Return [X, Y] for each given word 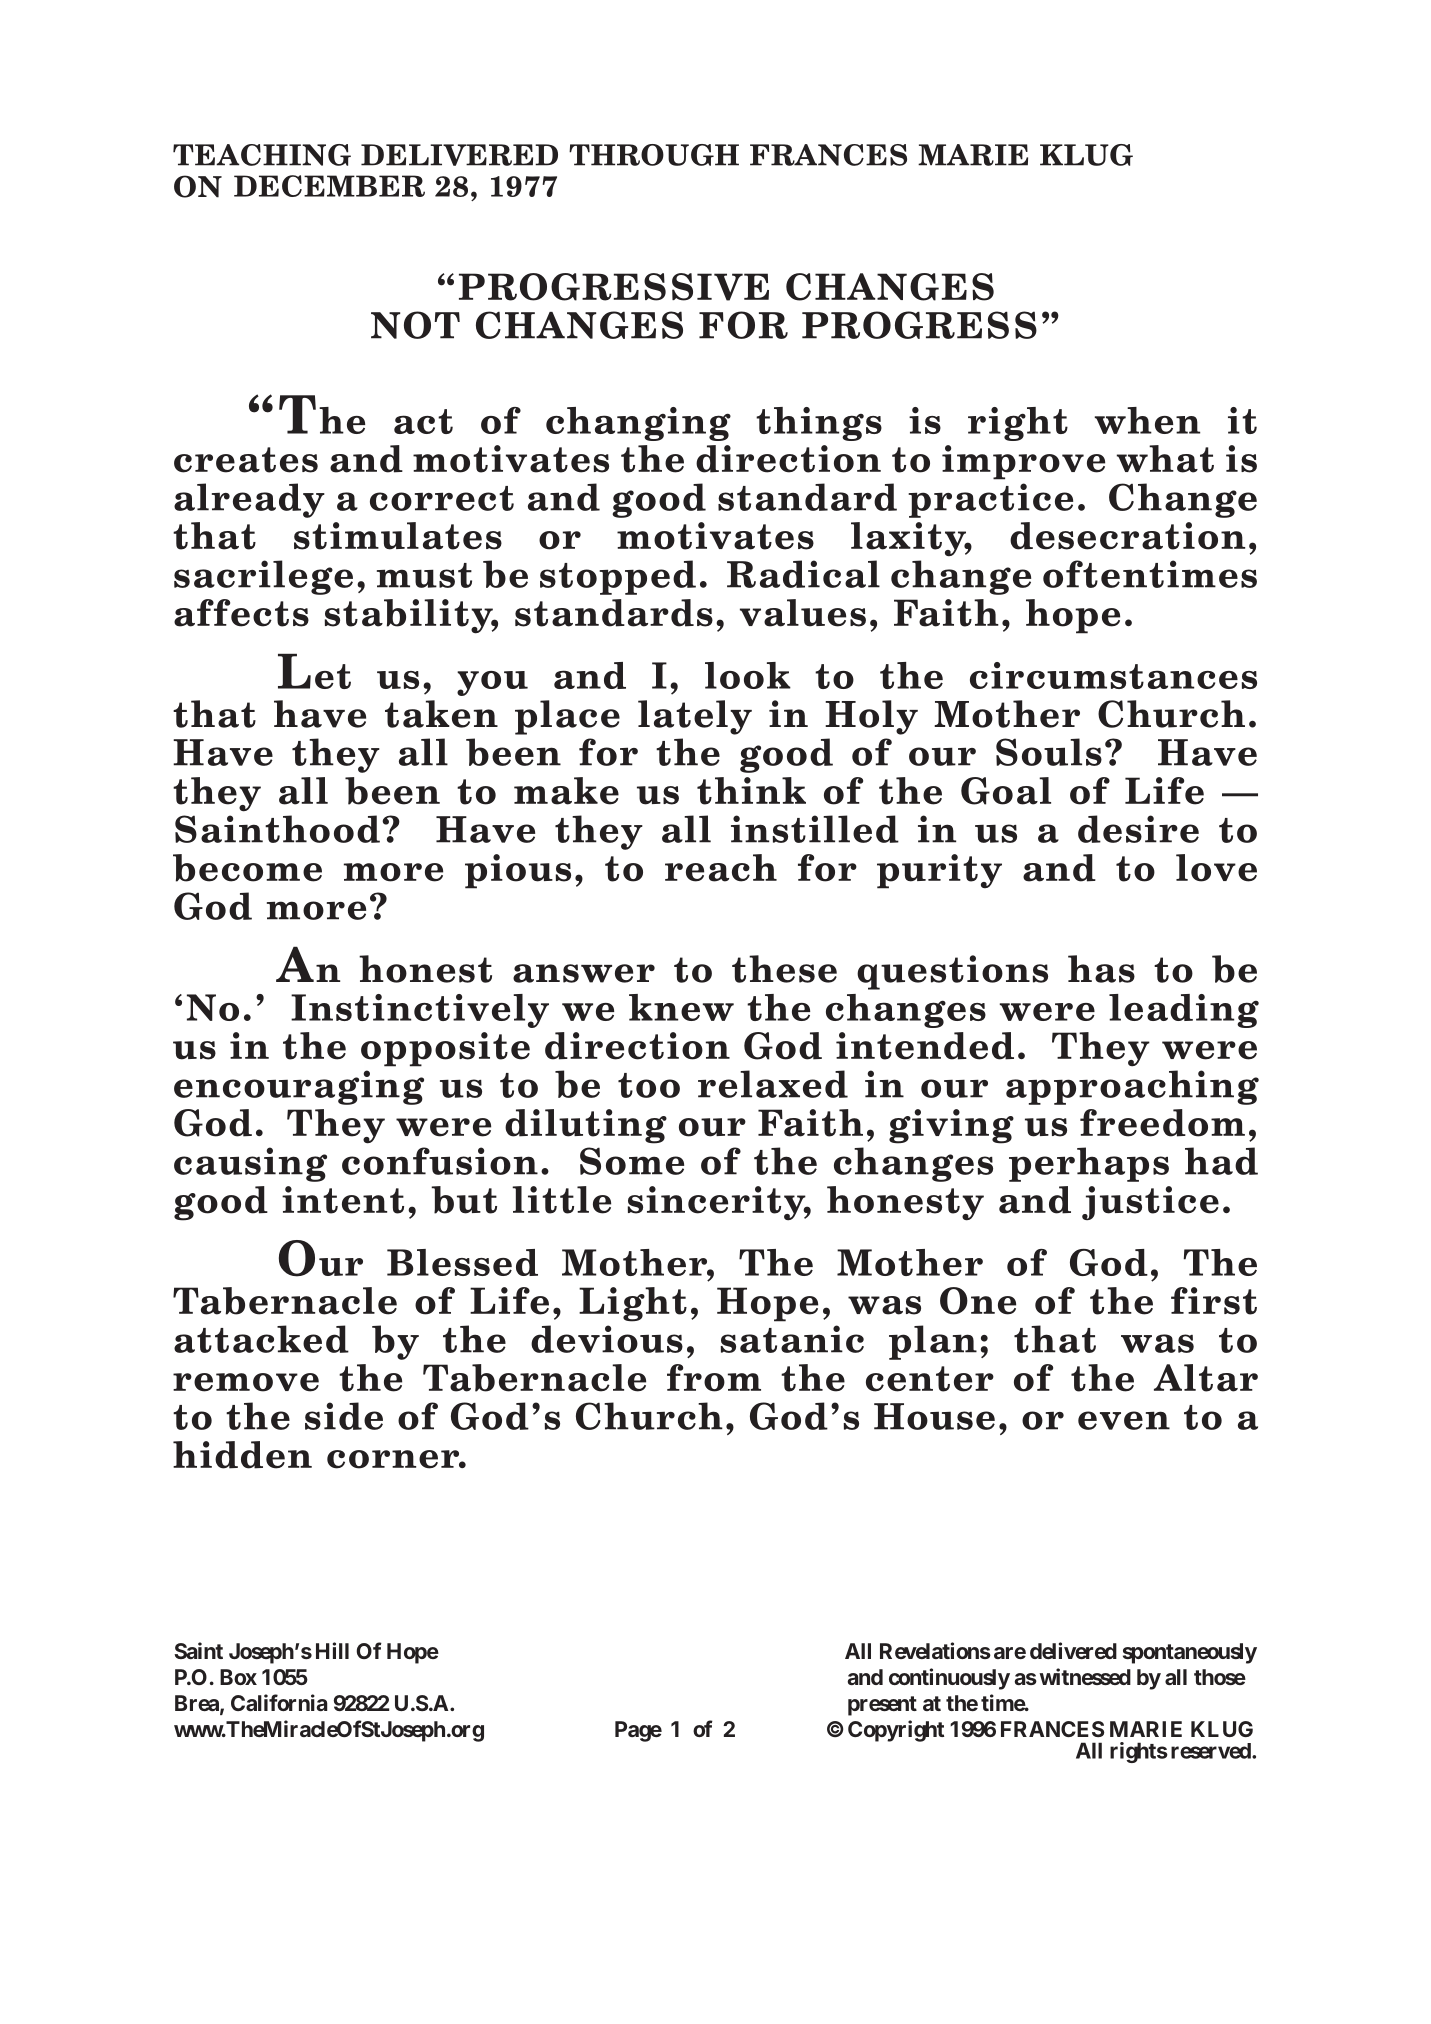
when [1147, 420]
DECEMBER [329, 186]
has [1101, 969]
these [784, 969]
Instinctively [420, 1011]
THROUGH [654, 155]
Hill [332, 1650]
